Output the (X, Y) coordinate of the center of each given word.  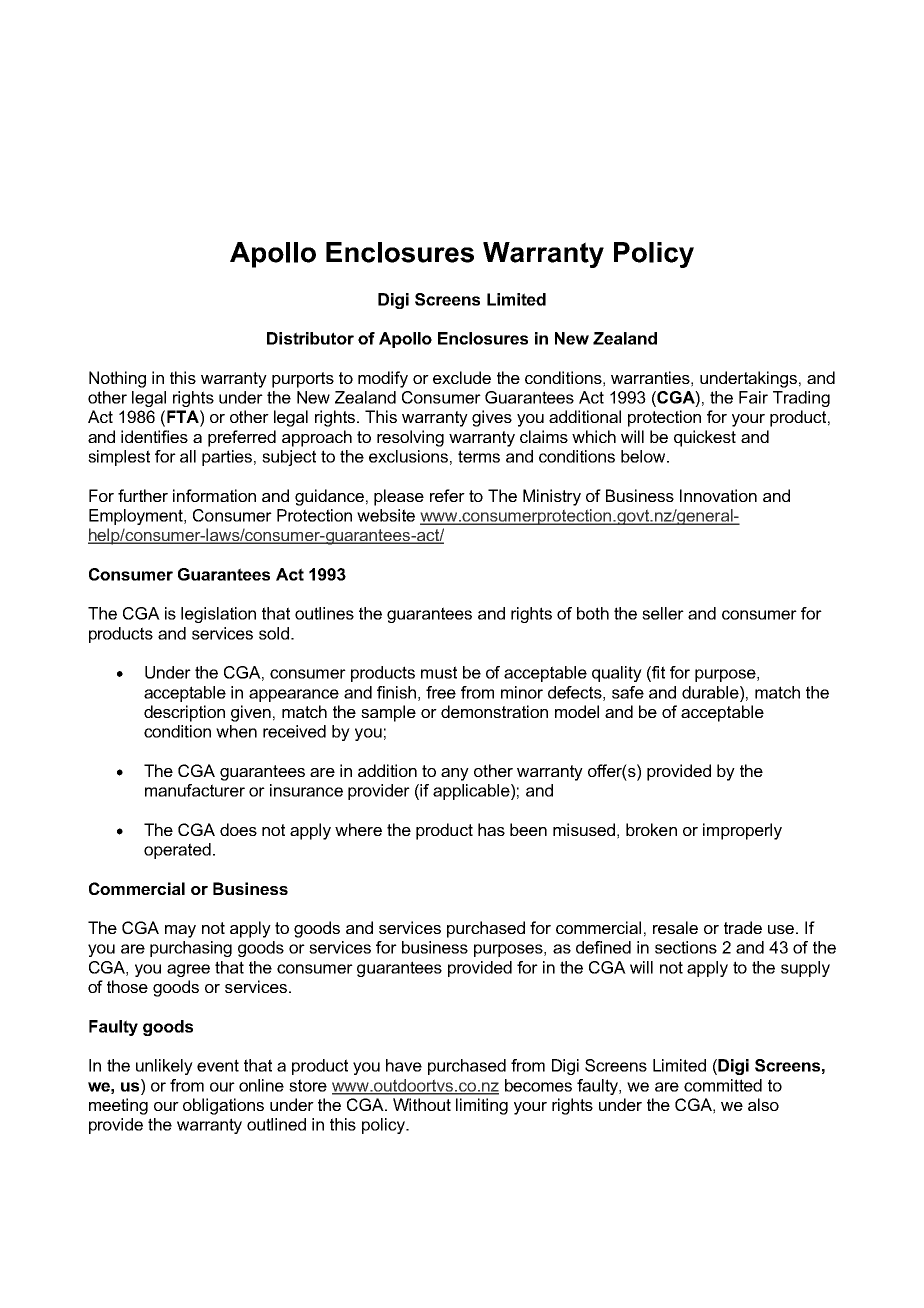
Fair (753, 397)
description (184, 713)
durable (711, 692)
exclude (462, 377)
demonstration (494, 711)
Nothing (117, 379)
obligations (223, 1106)
